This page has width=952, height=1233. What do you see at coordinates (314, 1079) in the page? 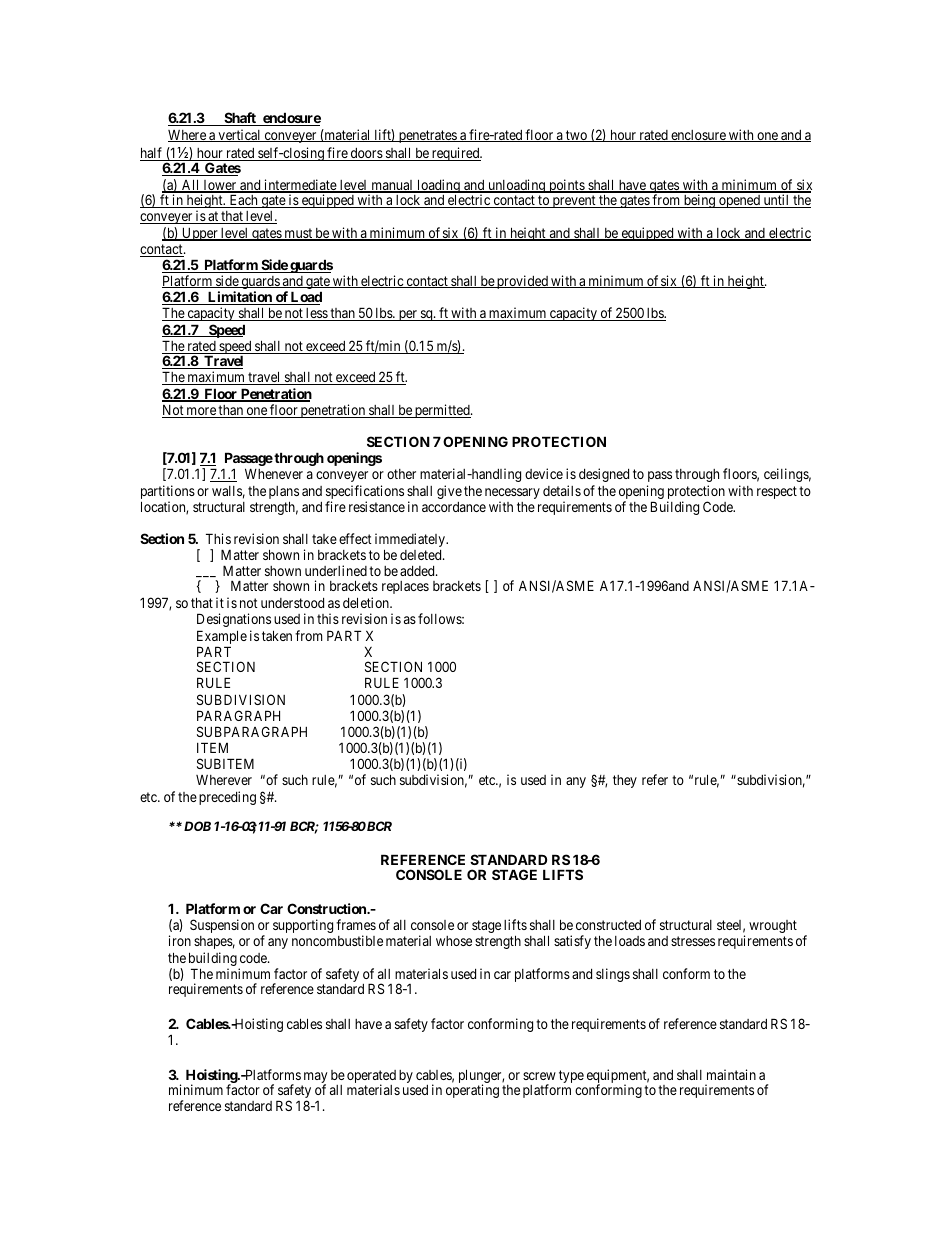
I see `may` at bounding box center [314, 1079].
